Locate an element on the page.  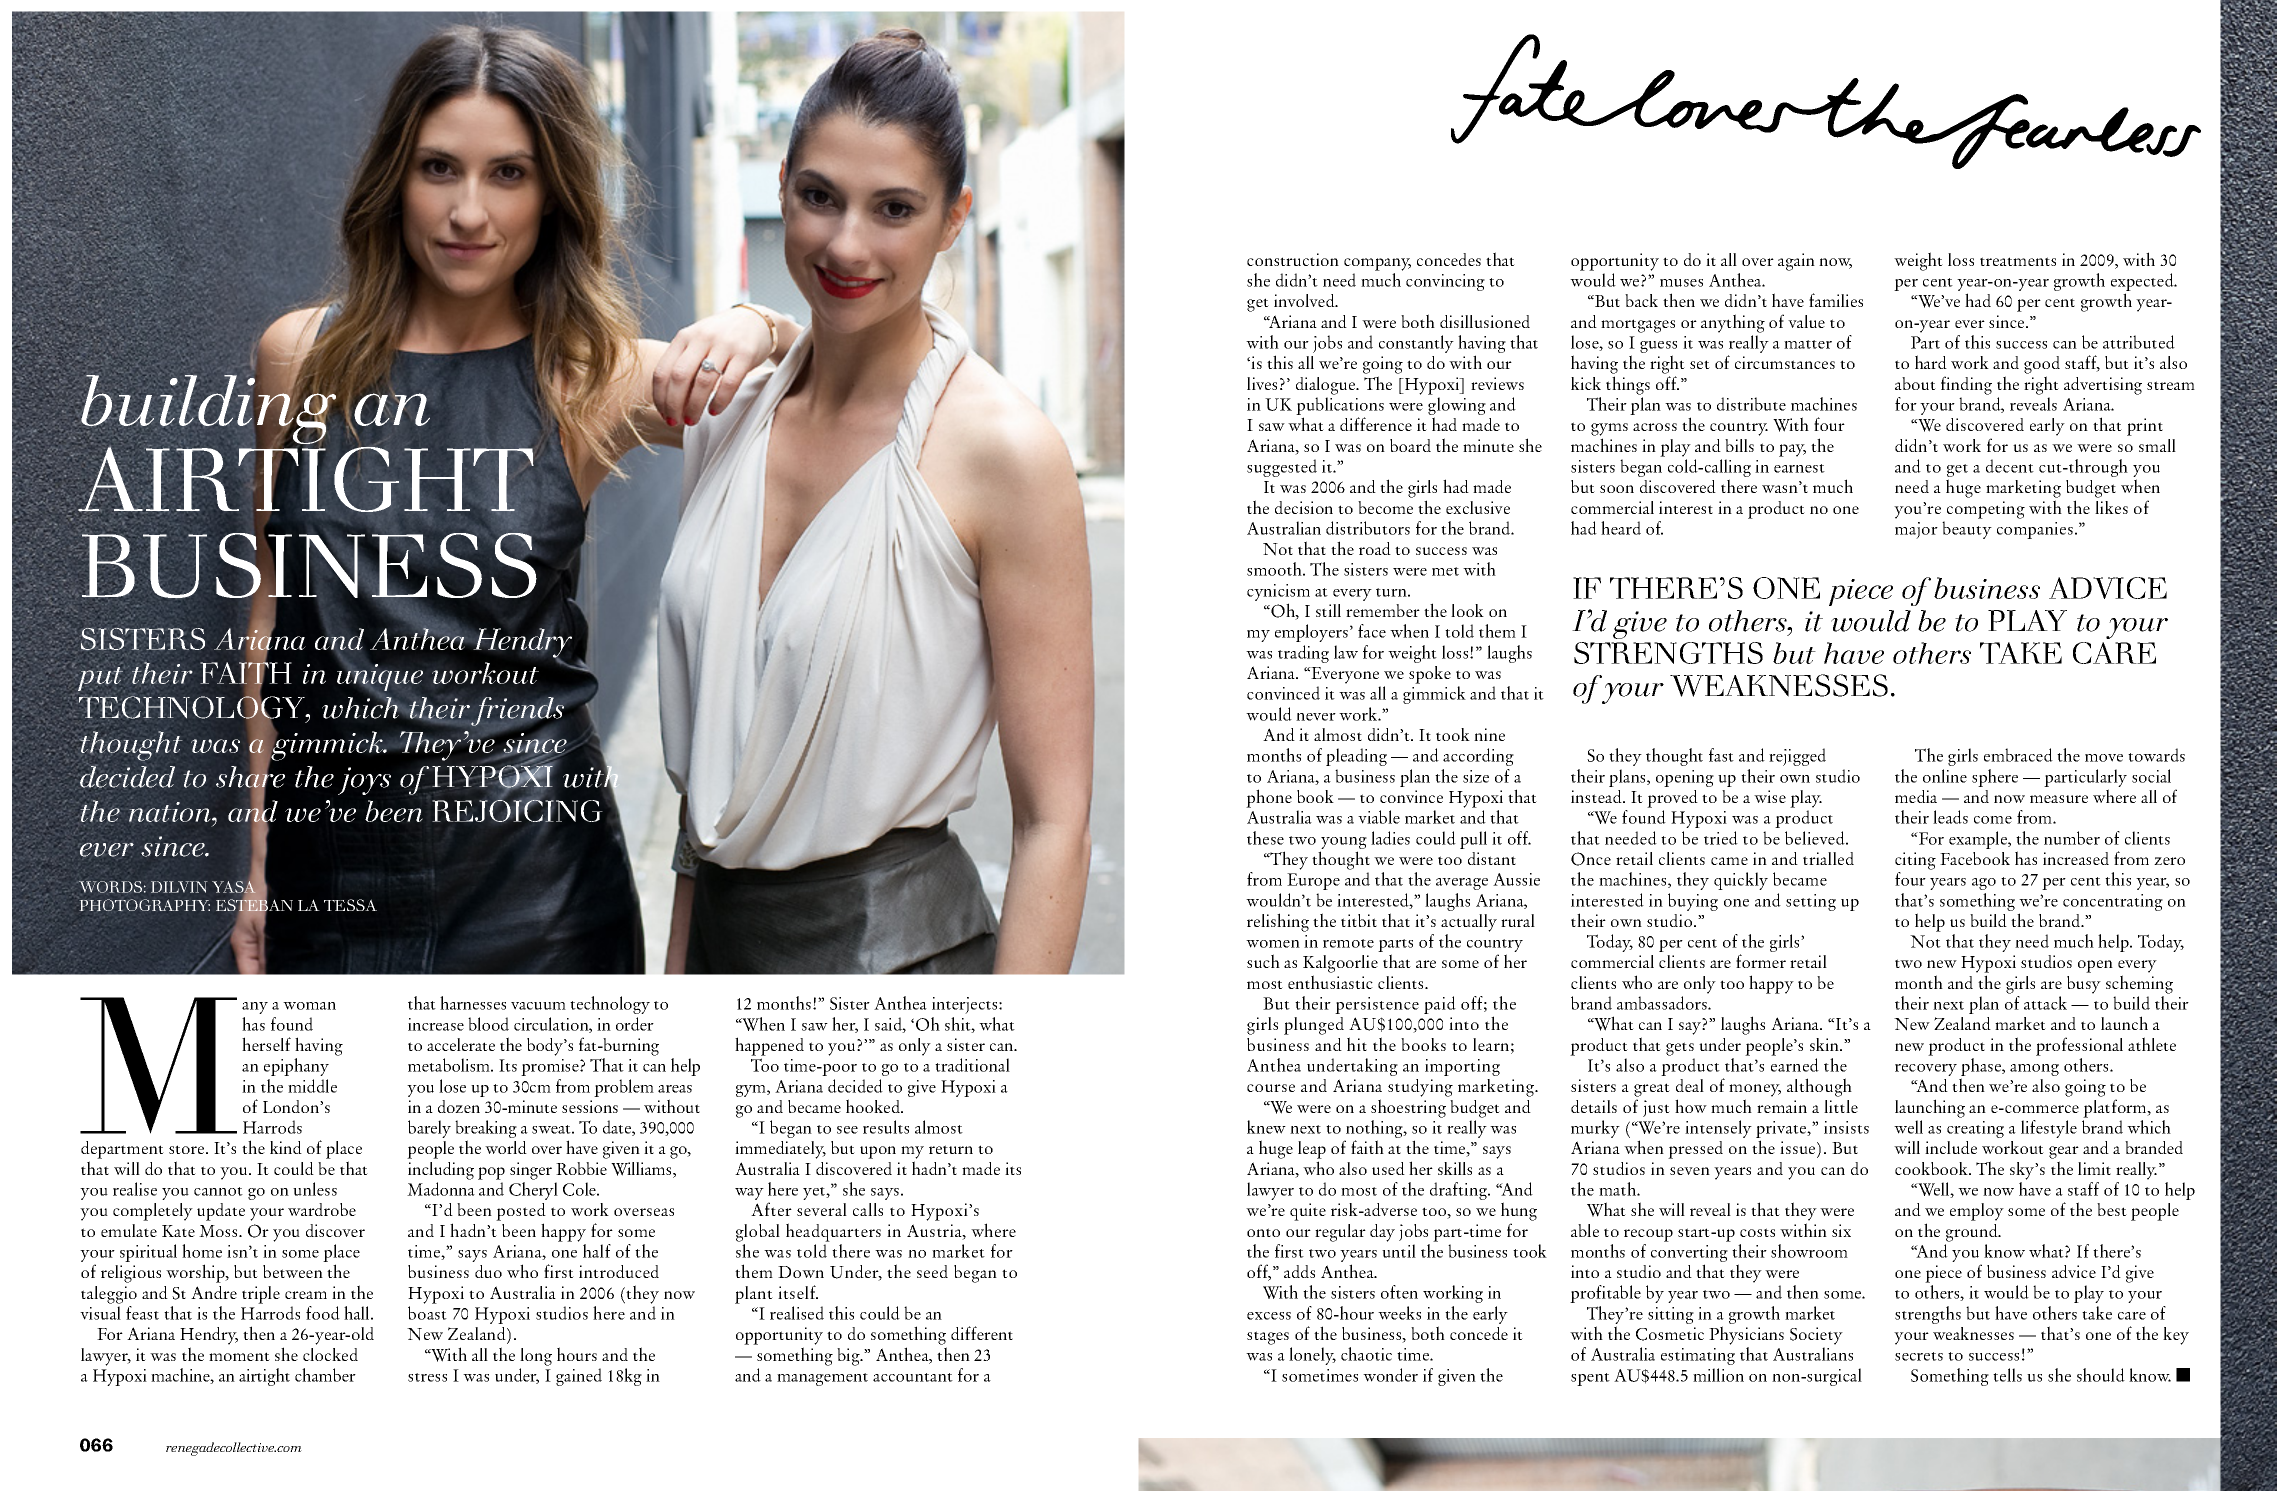
involved is located at coordinates (1305, 300).
